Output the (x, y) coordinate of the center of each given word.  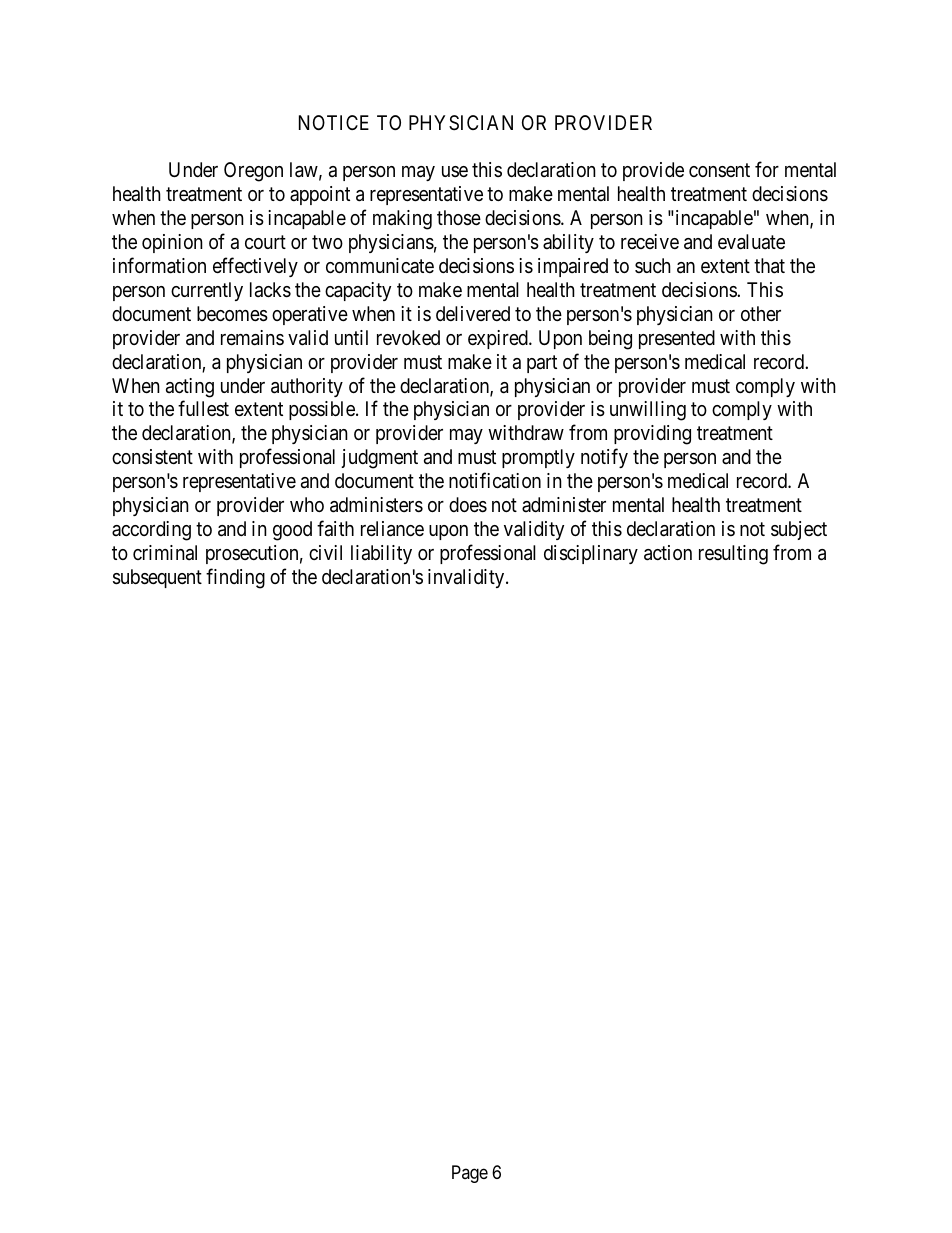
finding (235, 578)
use (455, 171)
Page (470, 1174)
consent (719, 170)
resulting (733, 555)
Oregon (253, 172)
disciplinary (591, 554)
